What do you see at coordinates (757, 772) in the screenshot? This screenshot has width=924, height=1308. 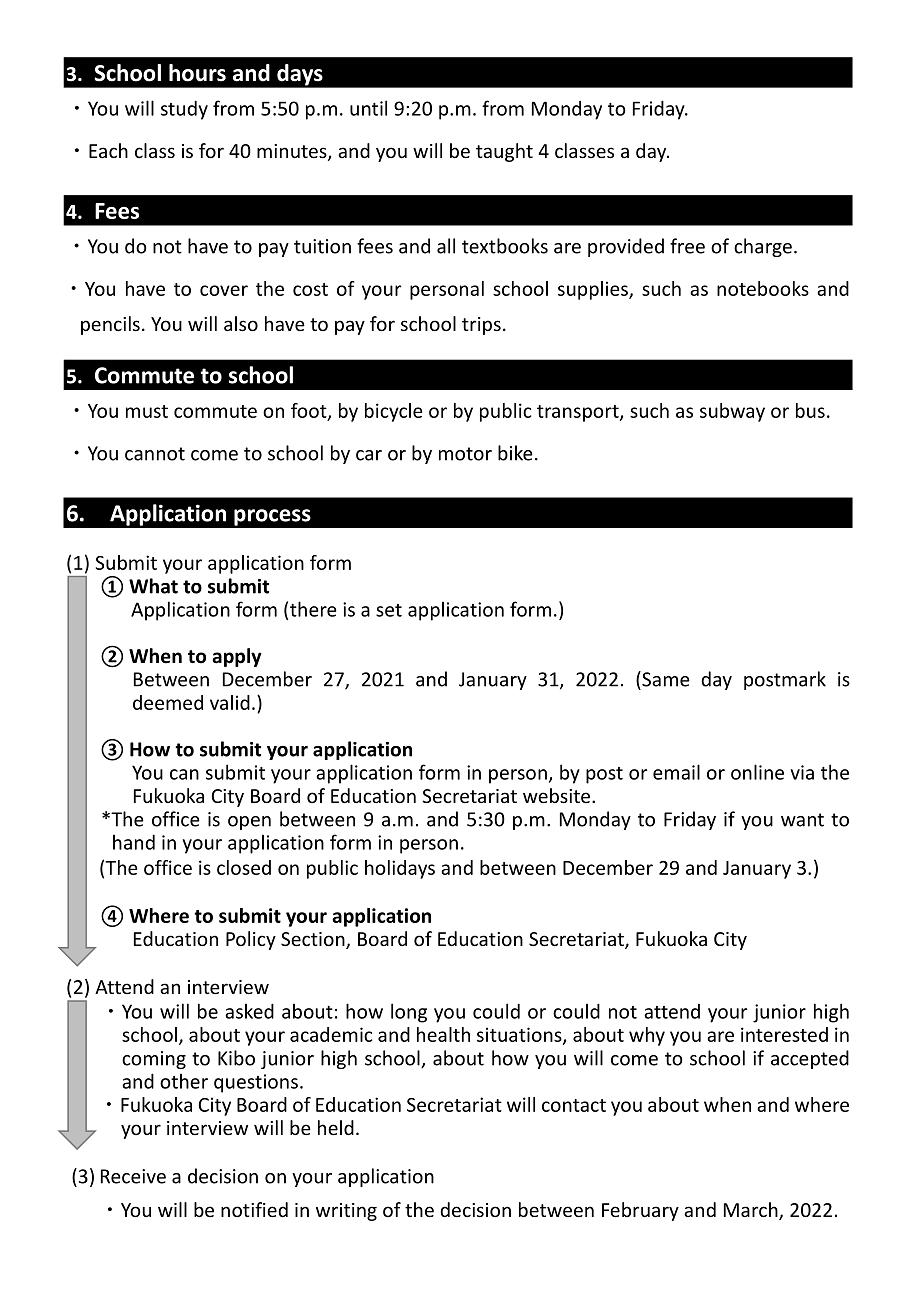 I see `online` at bounding box center [757, 772].
